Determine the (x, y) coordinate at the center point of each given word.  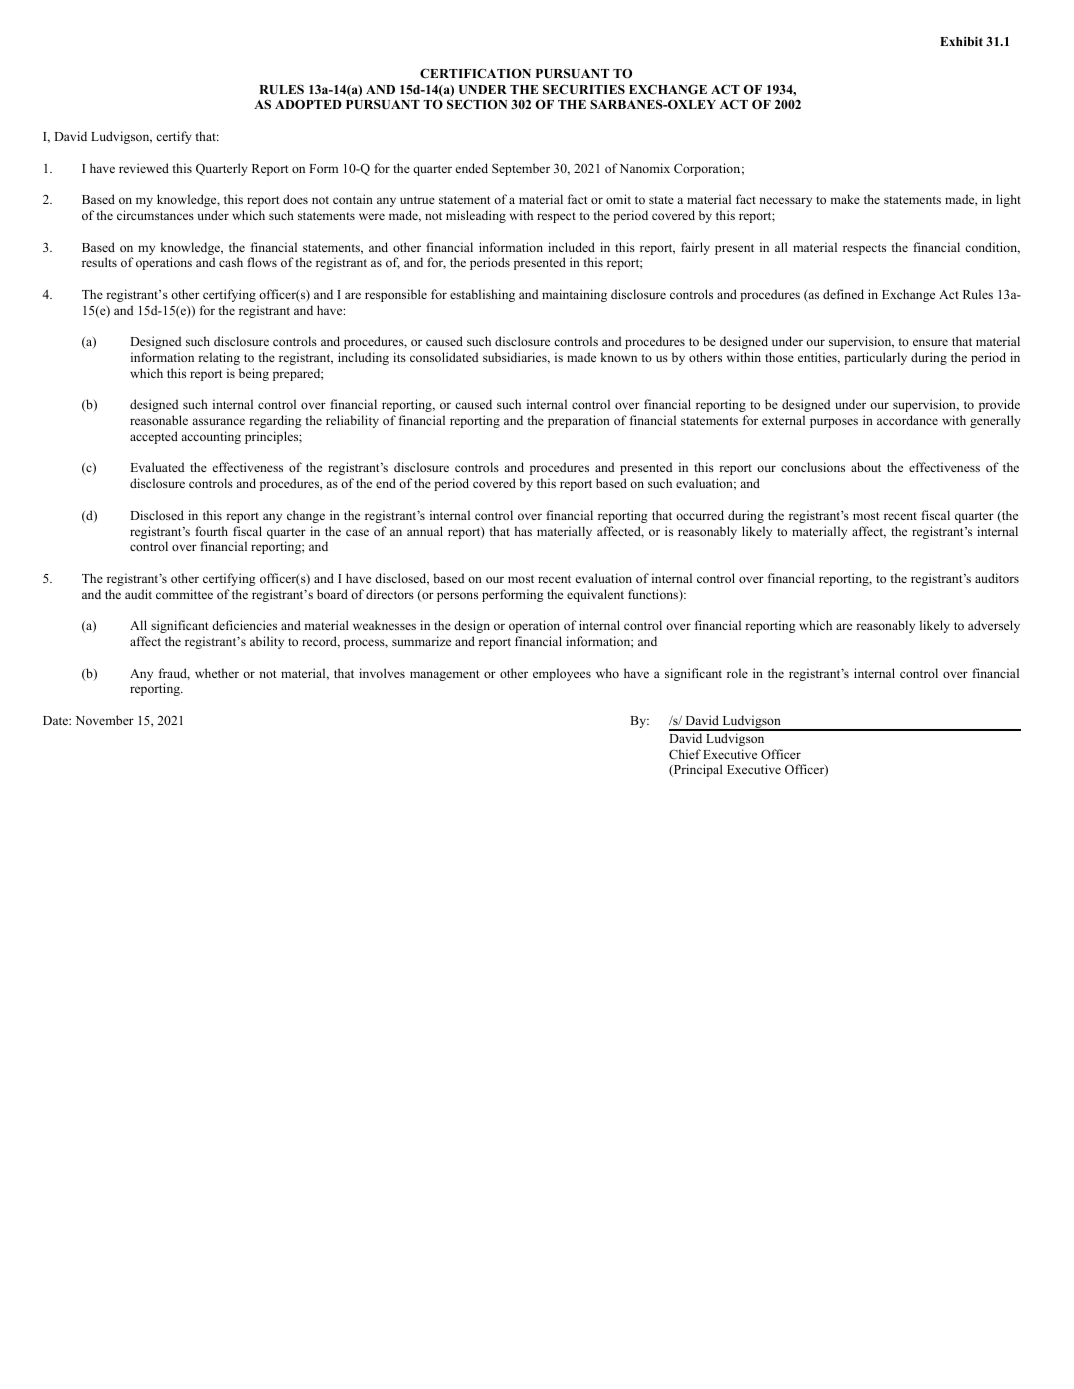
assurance (218, 421)
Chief (685, 754)
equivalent (595, 595)
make (845, 199)
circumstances (155, 215)
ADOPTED (308, 104)
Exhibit (961, 41)
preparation (579, 421)
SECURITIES (584, 89)
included (571, 247)
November (105, 720)
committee (184, 594)
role (737, 673)
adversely (994, 626)
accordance (907, 420)
